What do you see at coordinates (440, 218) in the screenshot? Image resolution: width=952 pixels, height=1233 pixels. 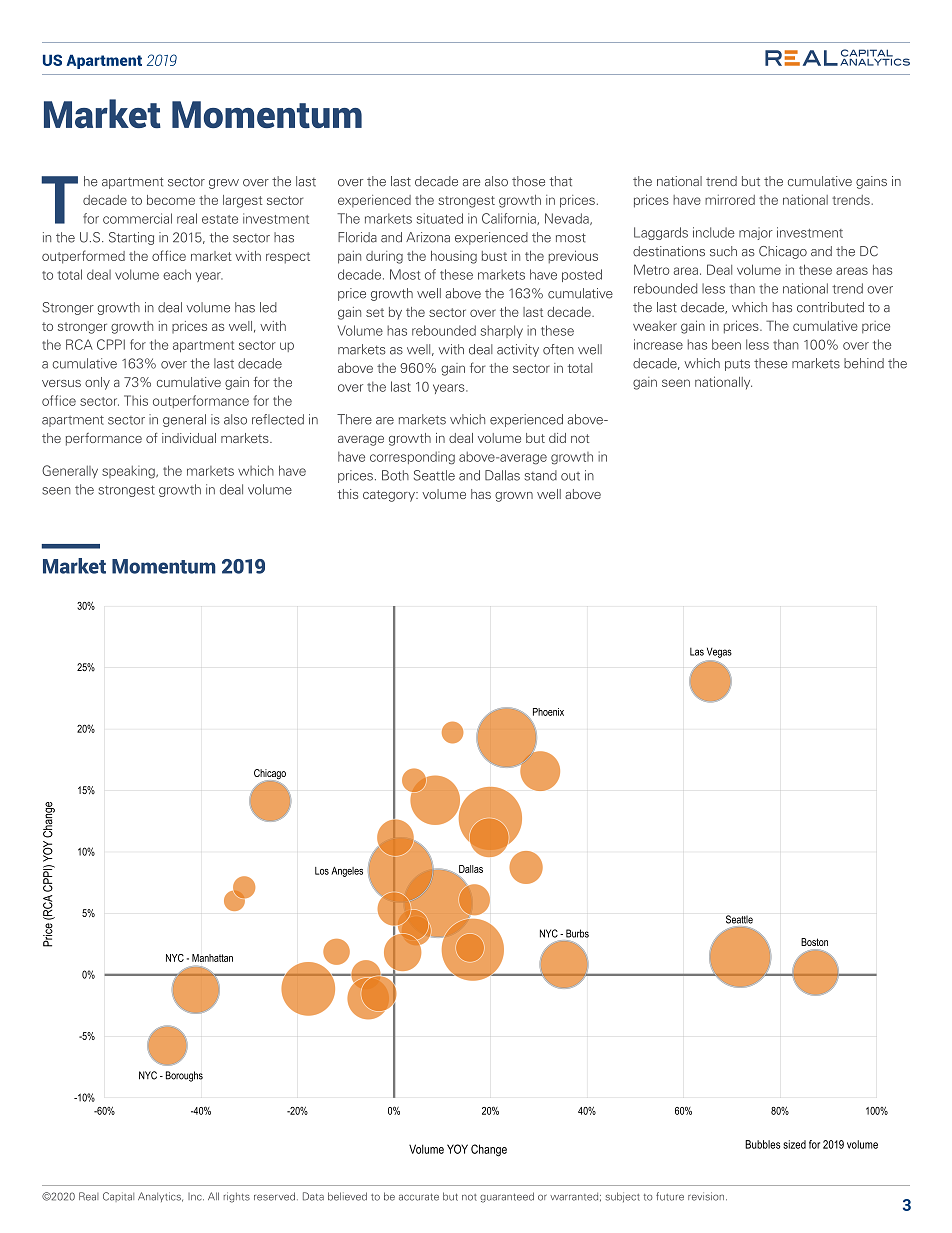 I see `situated` at bounding box center [440, 218].
